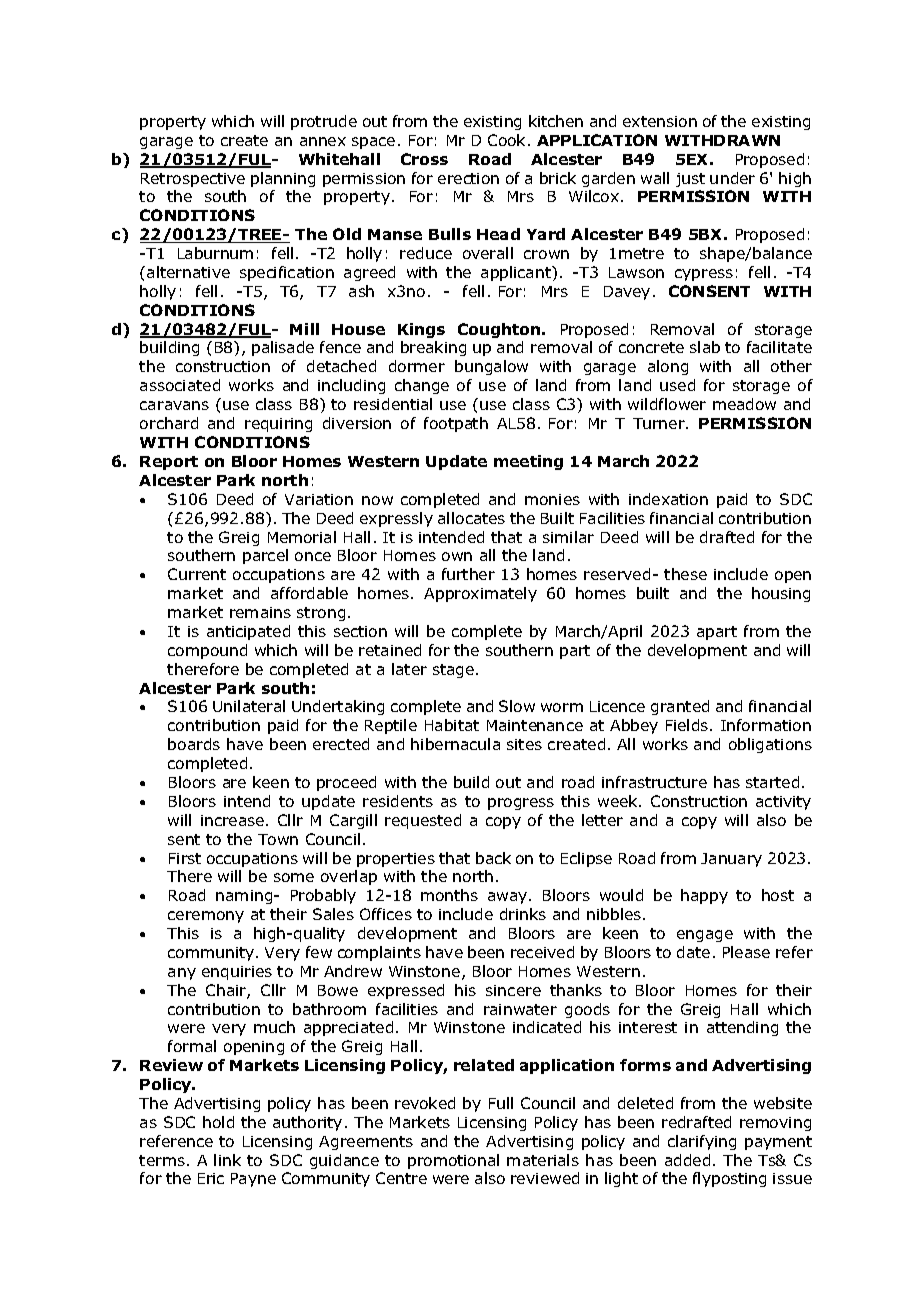 This page has width=924, height=1308. I want to click on requiring, so click(278, 425).
